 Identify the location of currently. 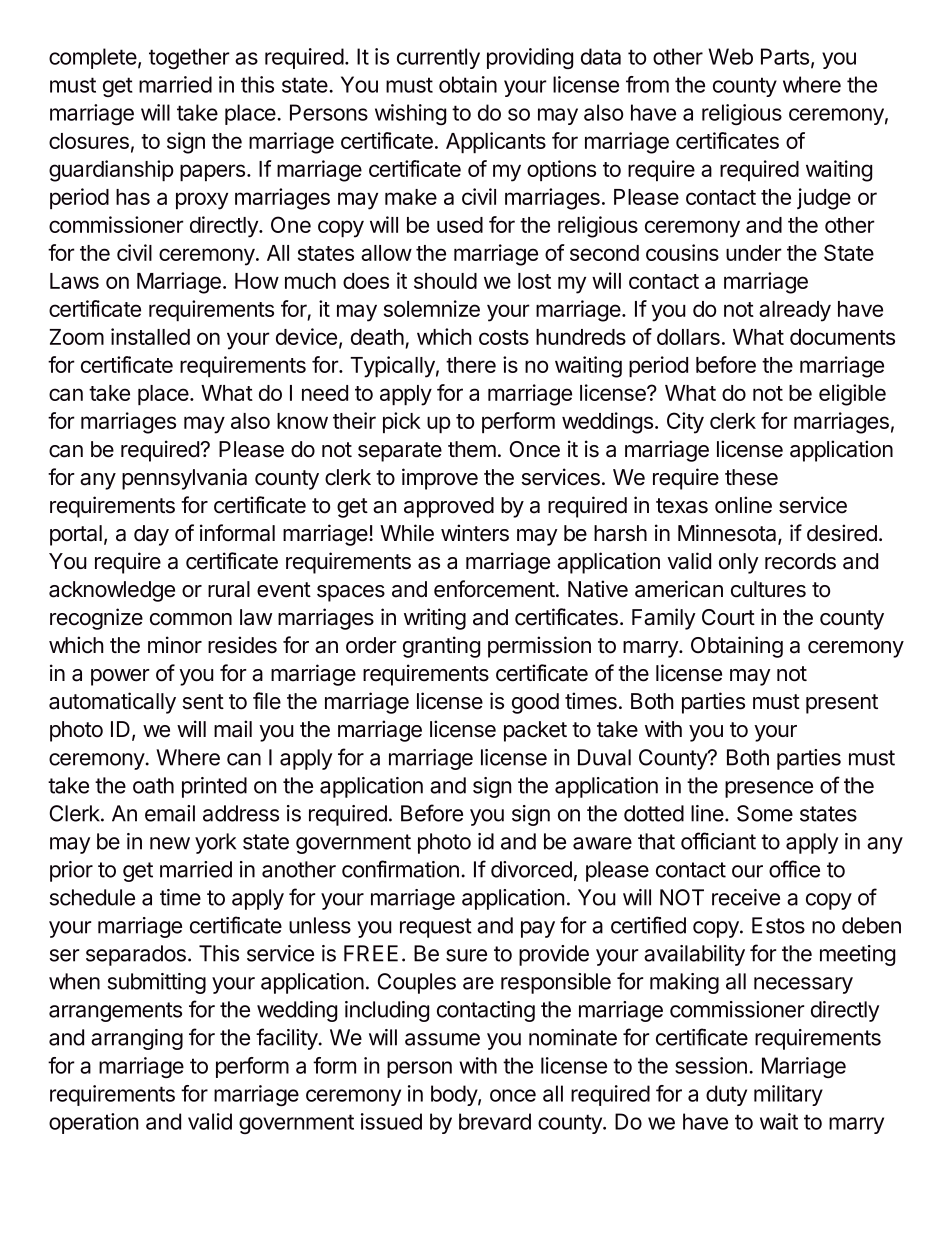
(438, 58).
